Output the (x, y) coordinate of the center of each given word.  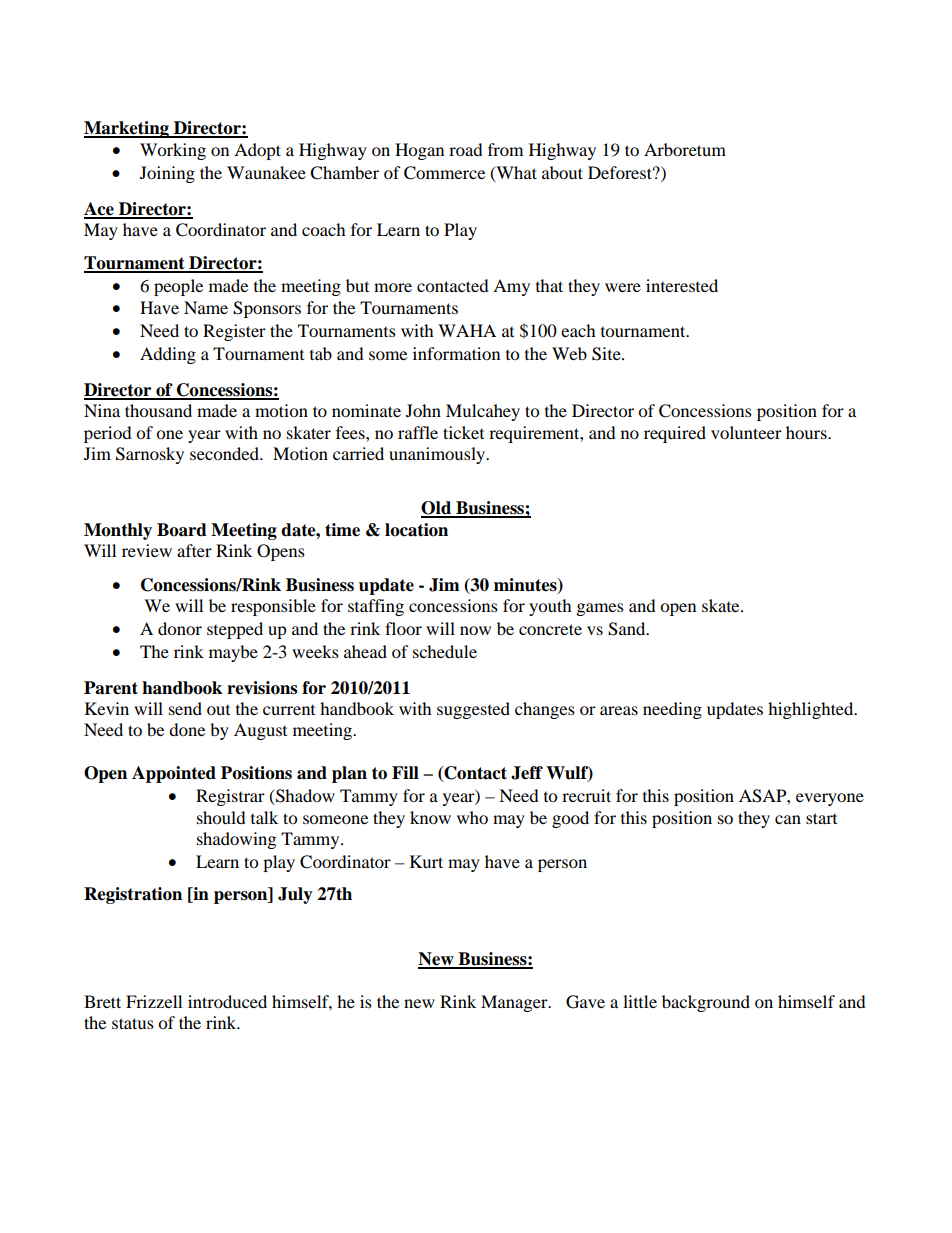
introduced (227, 1001)
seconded (225, 453)
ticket (463, 432)
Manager (515, 1003)
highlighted (812, 710)
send (185, 708)
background (706, 1003)
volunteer (746, 432)
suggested (473, 710)
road (466, 149)
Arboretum (685, 149)
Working (173, 151)
